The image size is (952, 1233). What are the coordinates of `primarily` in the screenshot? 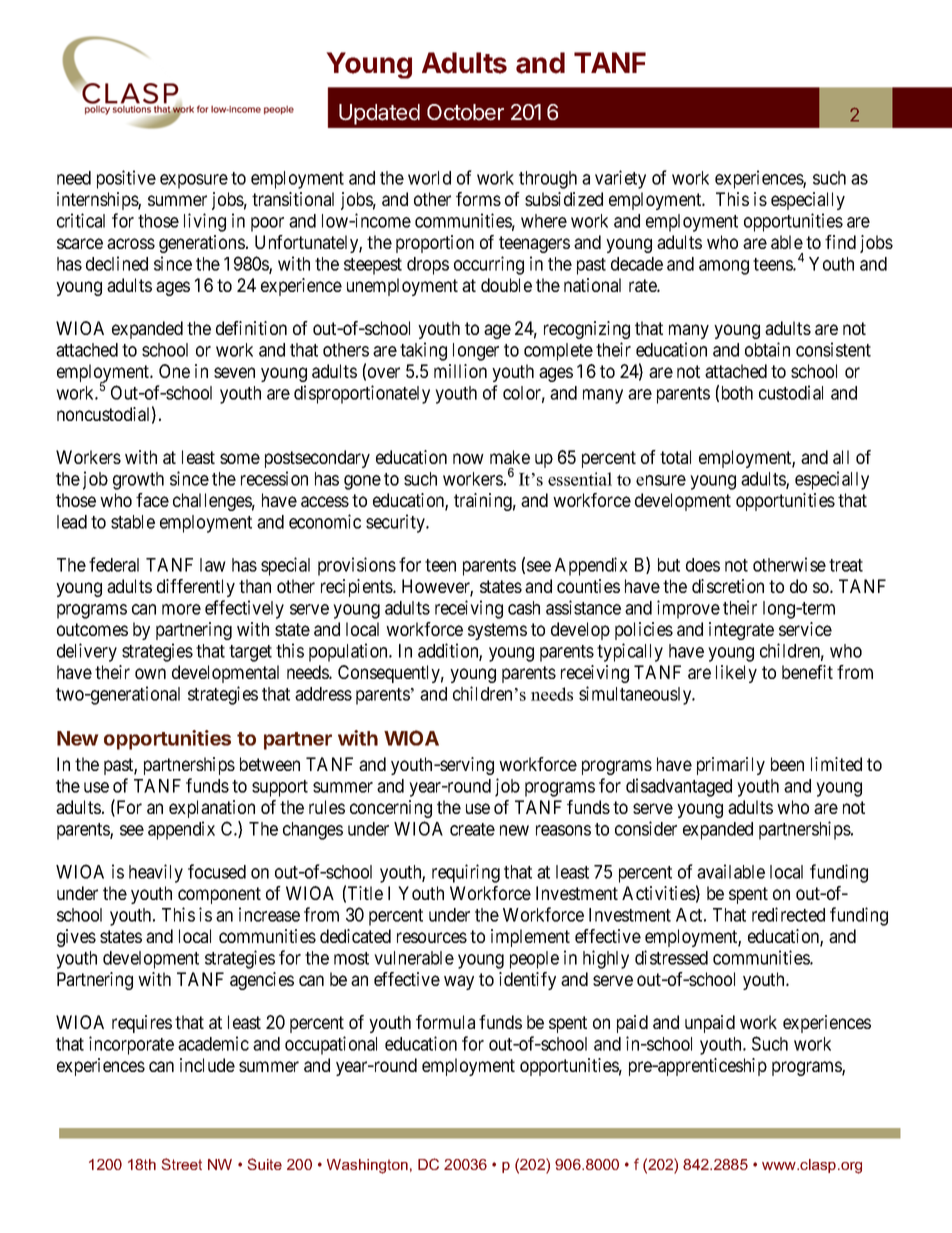 It's located at (731, 766).
